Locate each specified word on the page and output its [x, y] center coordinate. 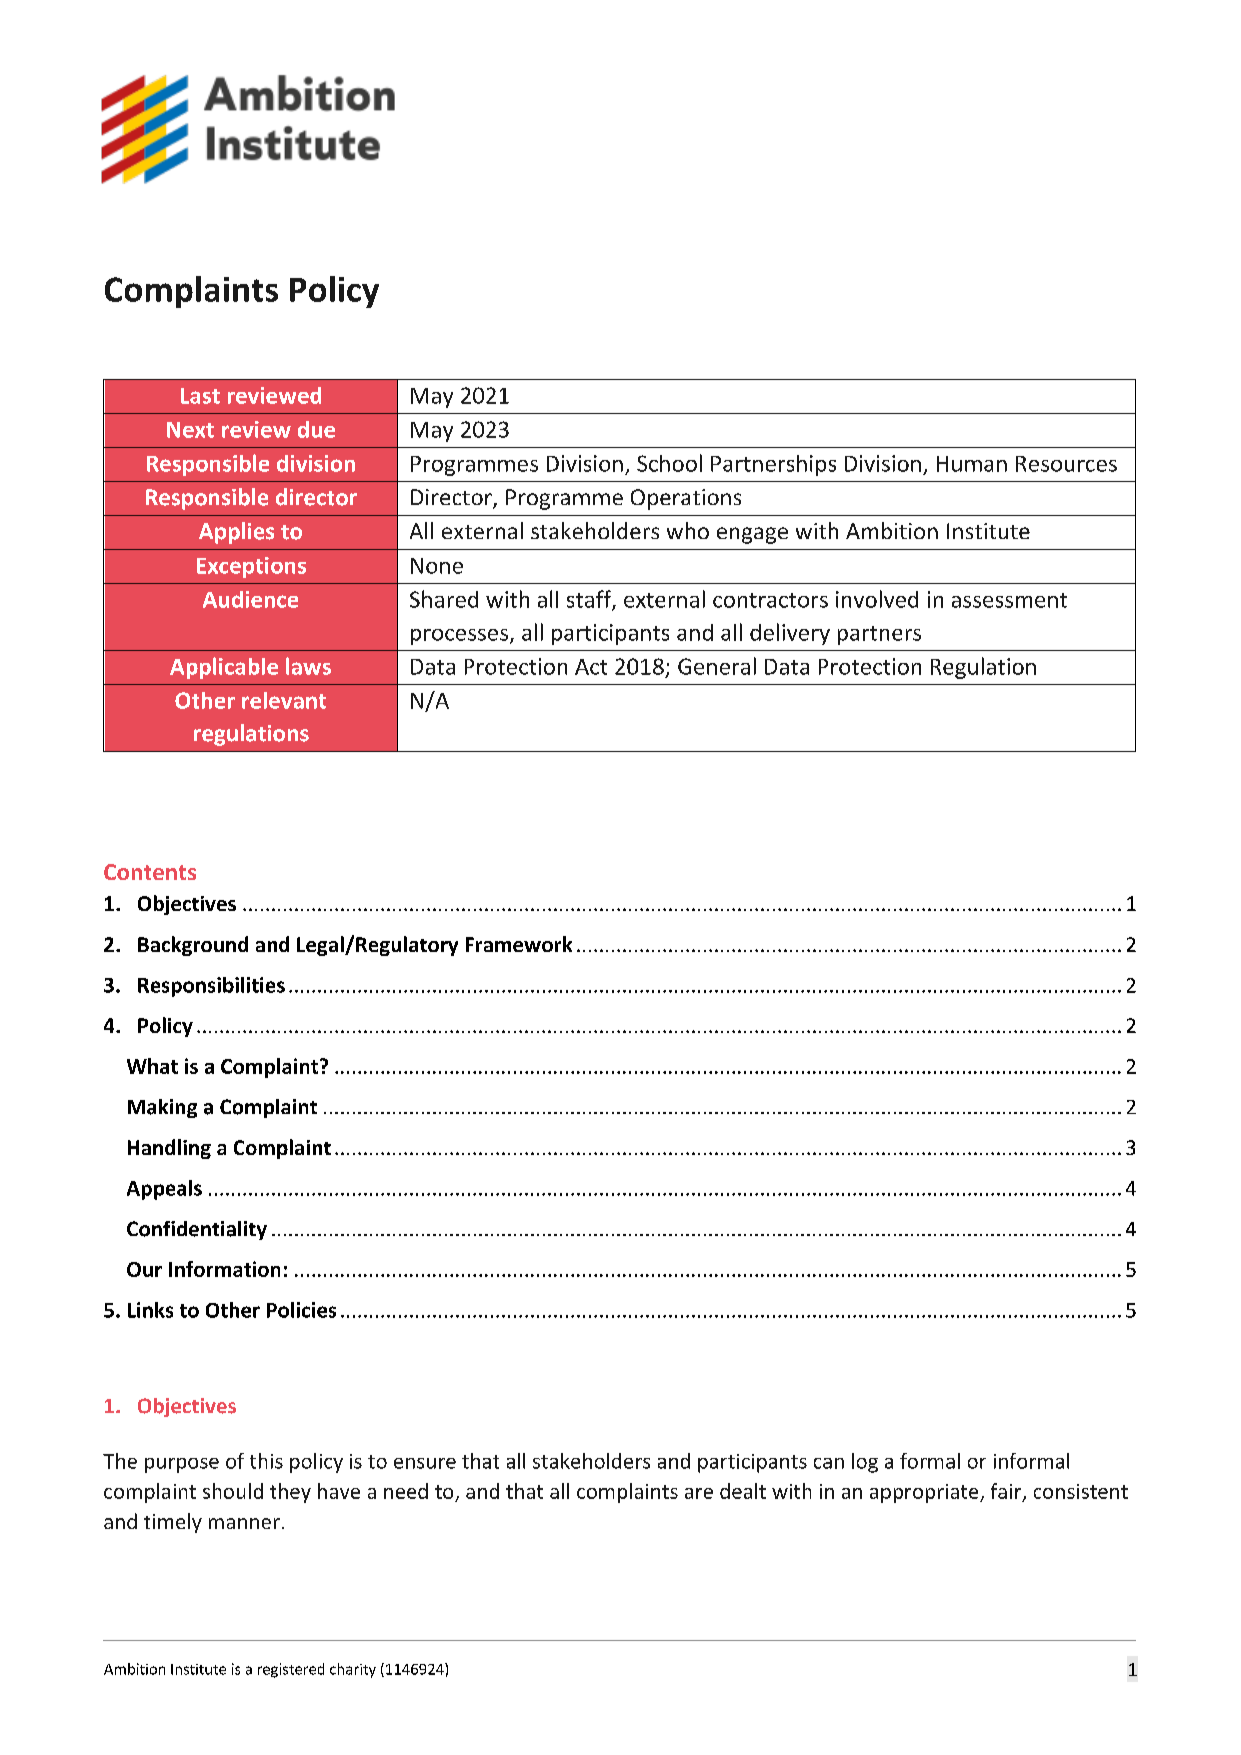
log [865, 1463]
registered [291, 1670]
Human [972, 464]
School [669, 463]
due [316, 429]
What [152, 1066]
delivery [790, 634]
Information [224, 1269]
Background [193, 946]
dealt [743, 1491]
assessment [1009, 600]
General [717, 666]
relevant [284, 700]
